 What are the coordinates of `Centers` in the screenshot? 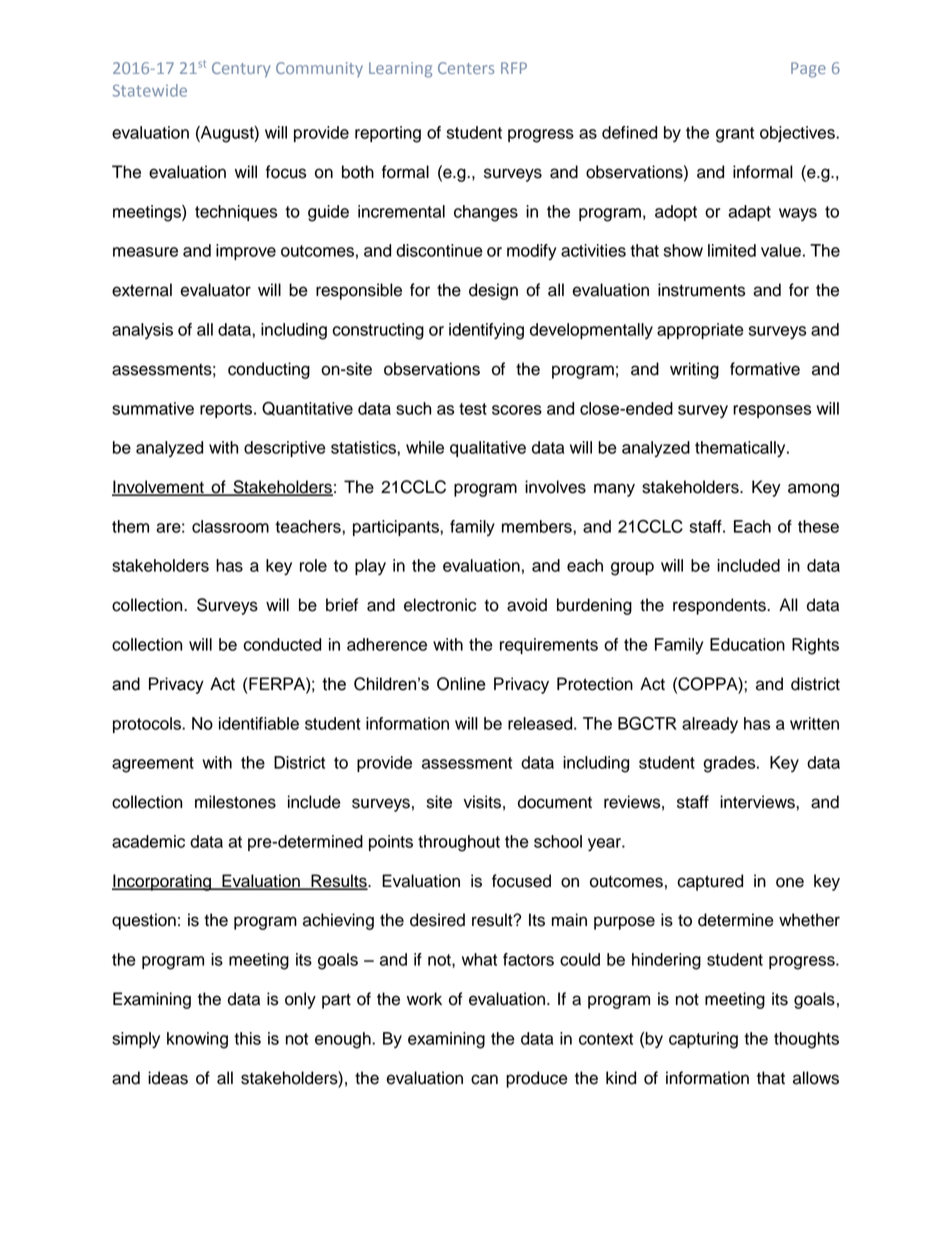 It's located at (466, 68).
